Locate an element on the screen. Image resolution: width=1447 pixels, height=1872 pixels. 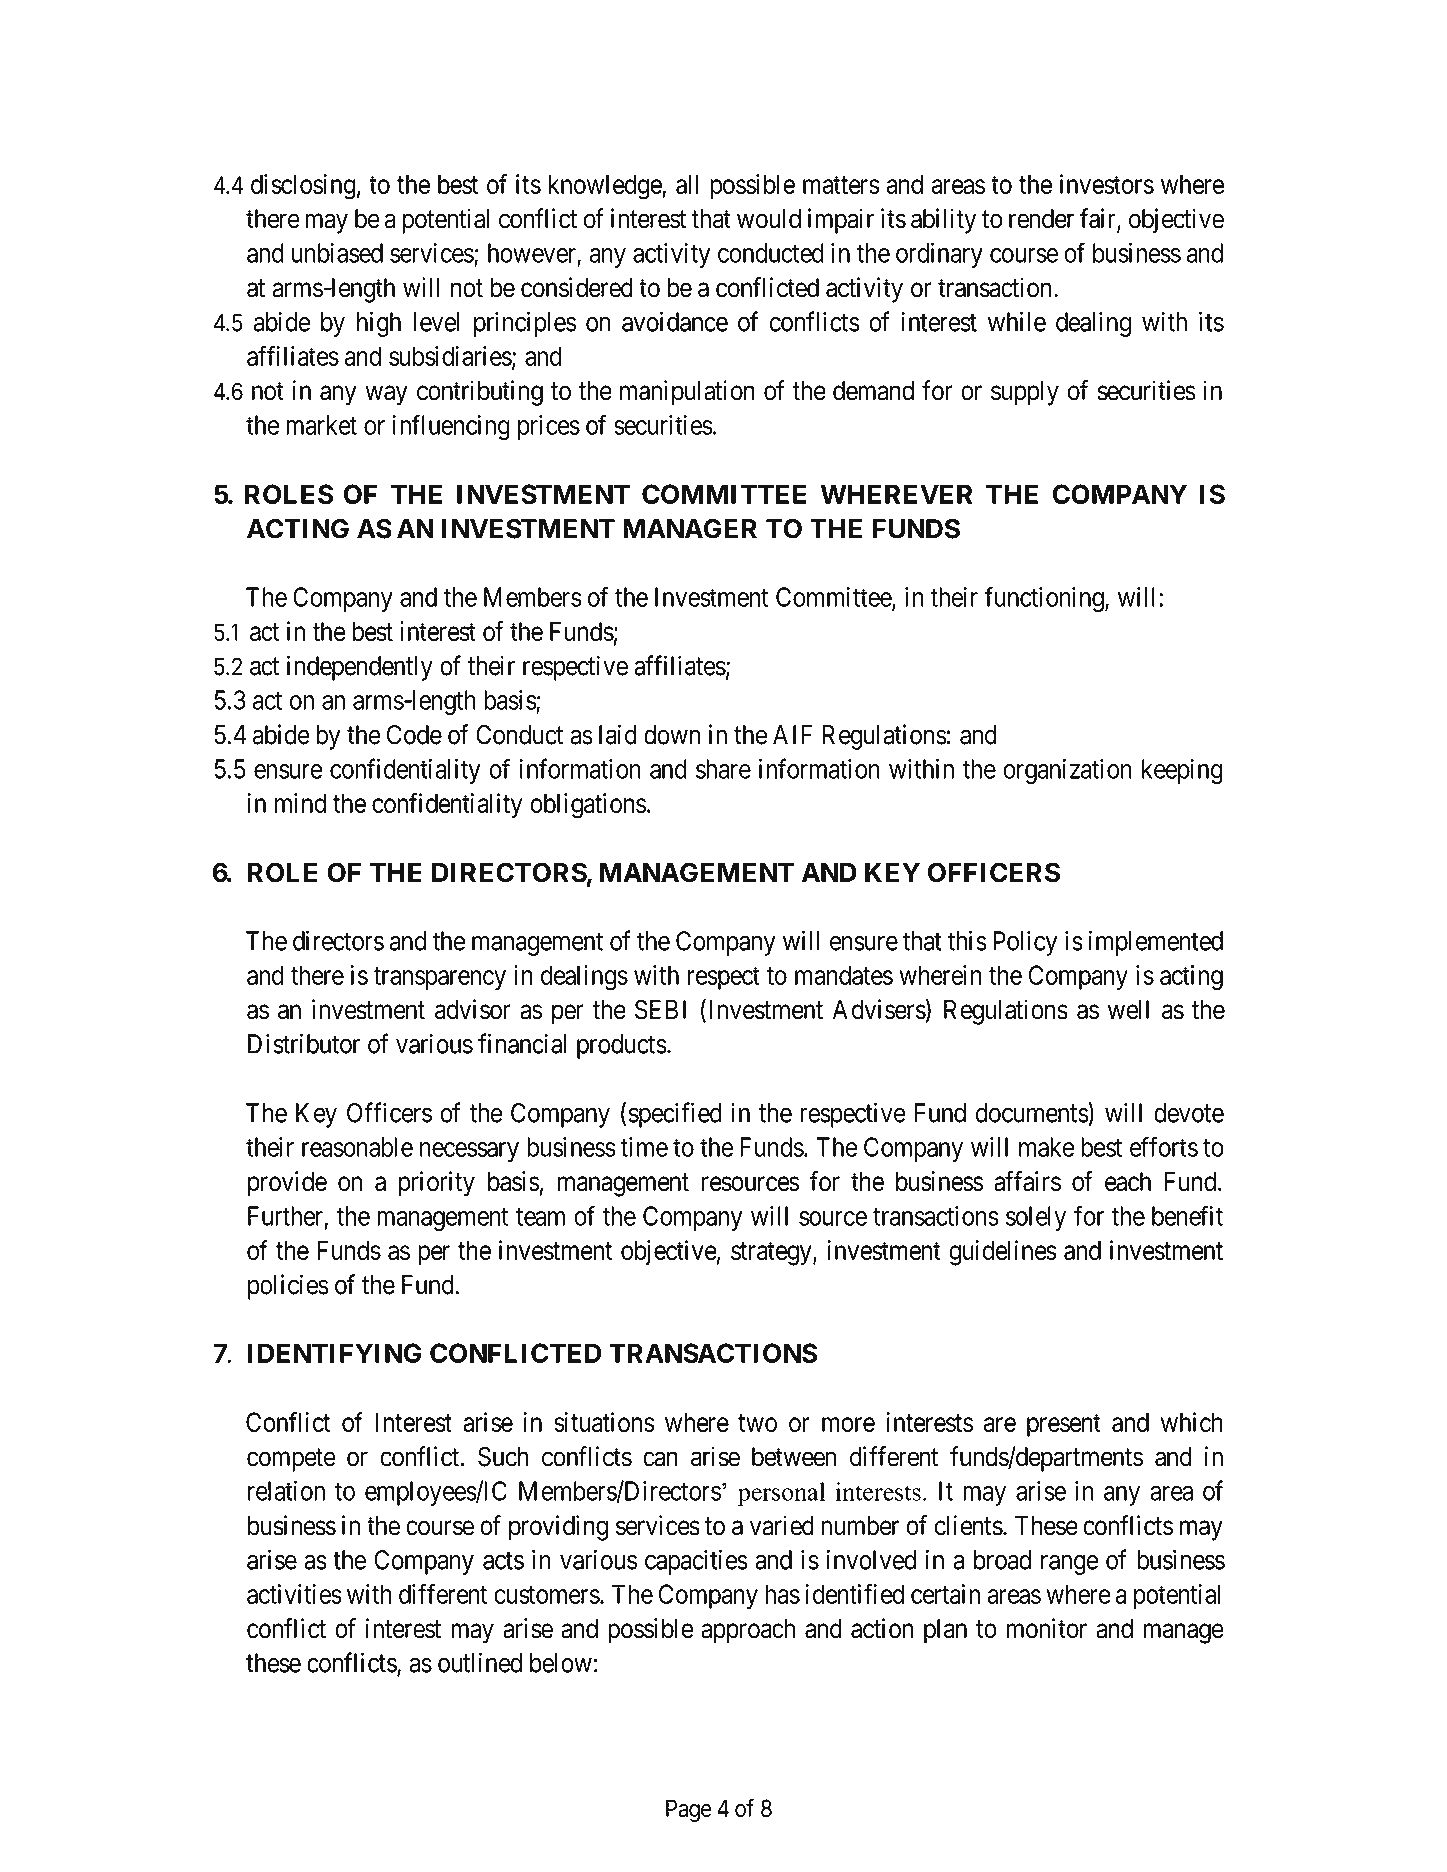
render is located at coordinates (1041, 219).
